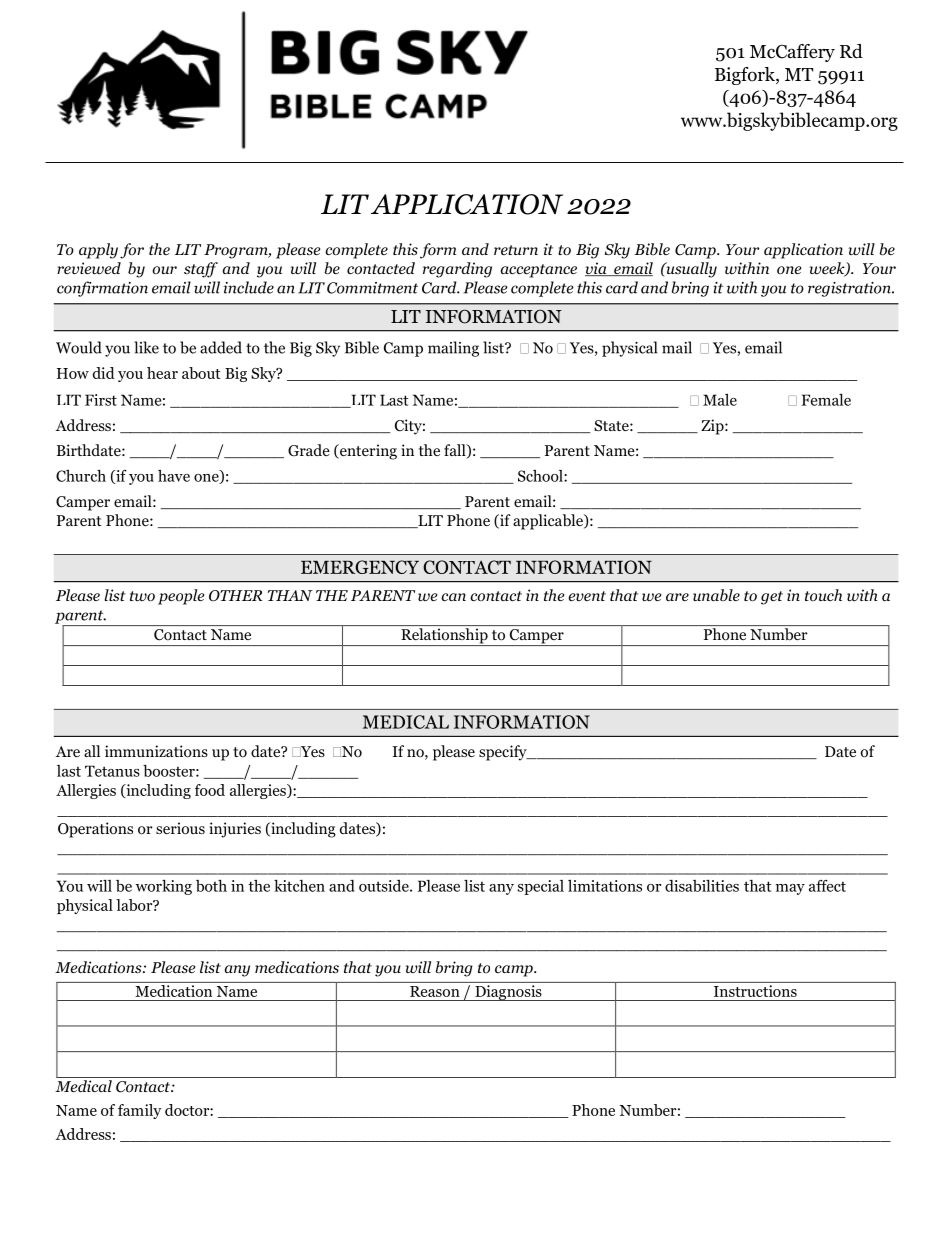 This screenshot has width=952, height=1233. What do you see at coordinates (457, 270) in the screenshot?
I see `regarding` at bounding box center [457, 270].
